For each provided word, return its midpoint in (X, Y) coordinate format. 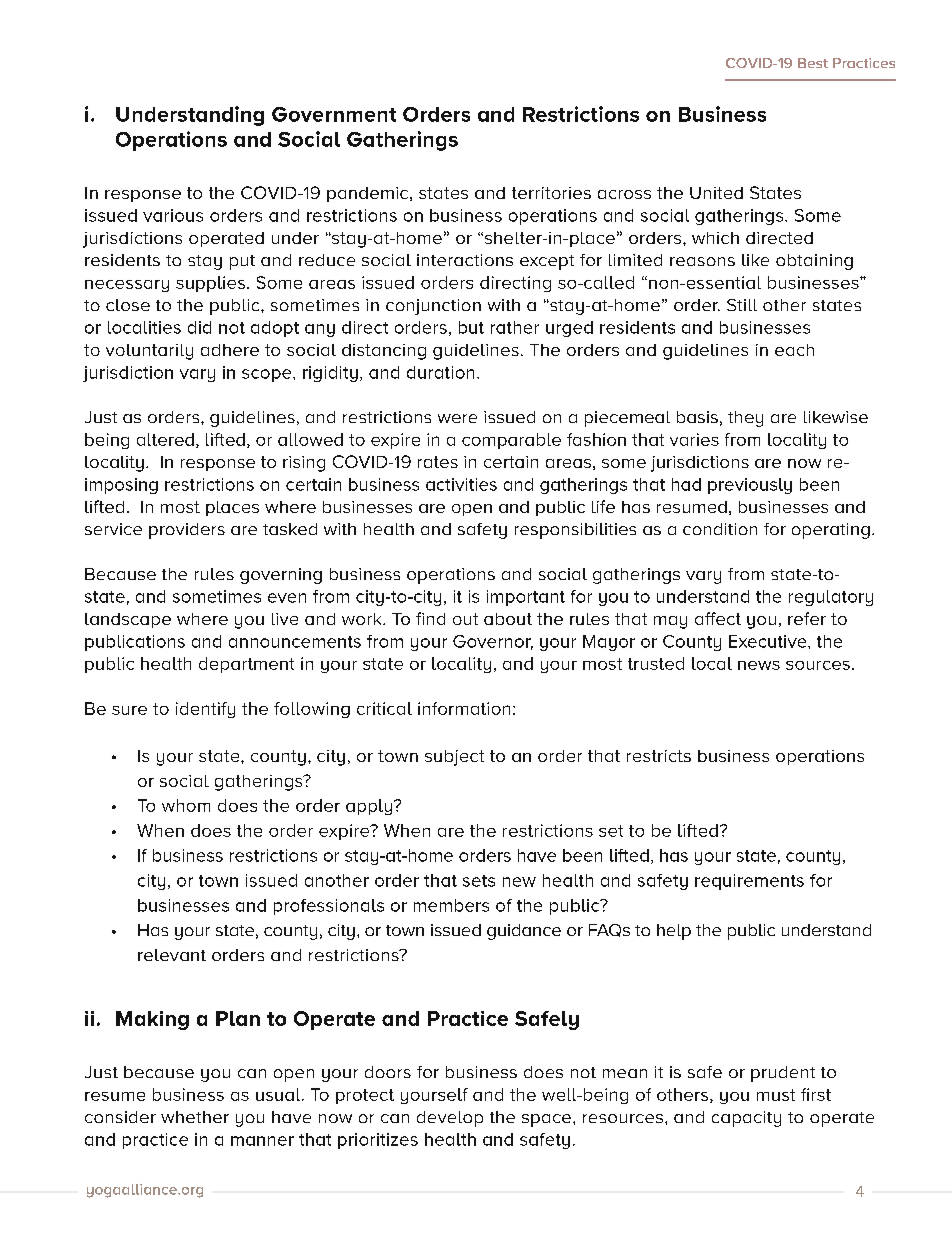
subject (454, 758)
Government (334, 114)
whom (186, 805)
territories (551, 193)
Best (813, 63)
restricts (659, 756)
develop (450, 1119)
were (457, 418)
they (745, 419)
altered (165, 439)
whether (195, 1117)
